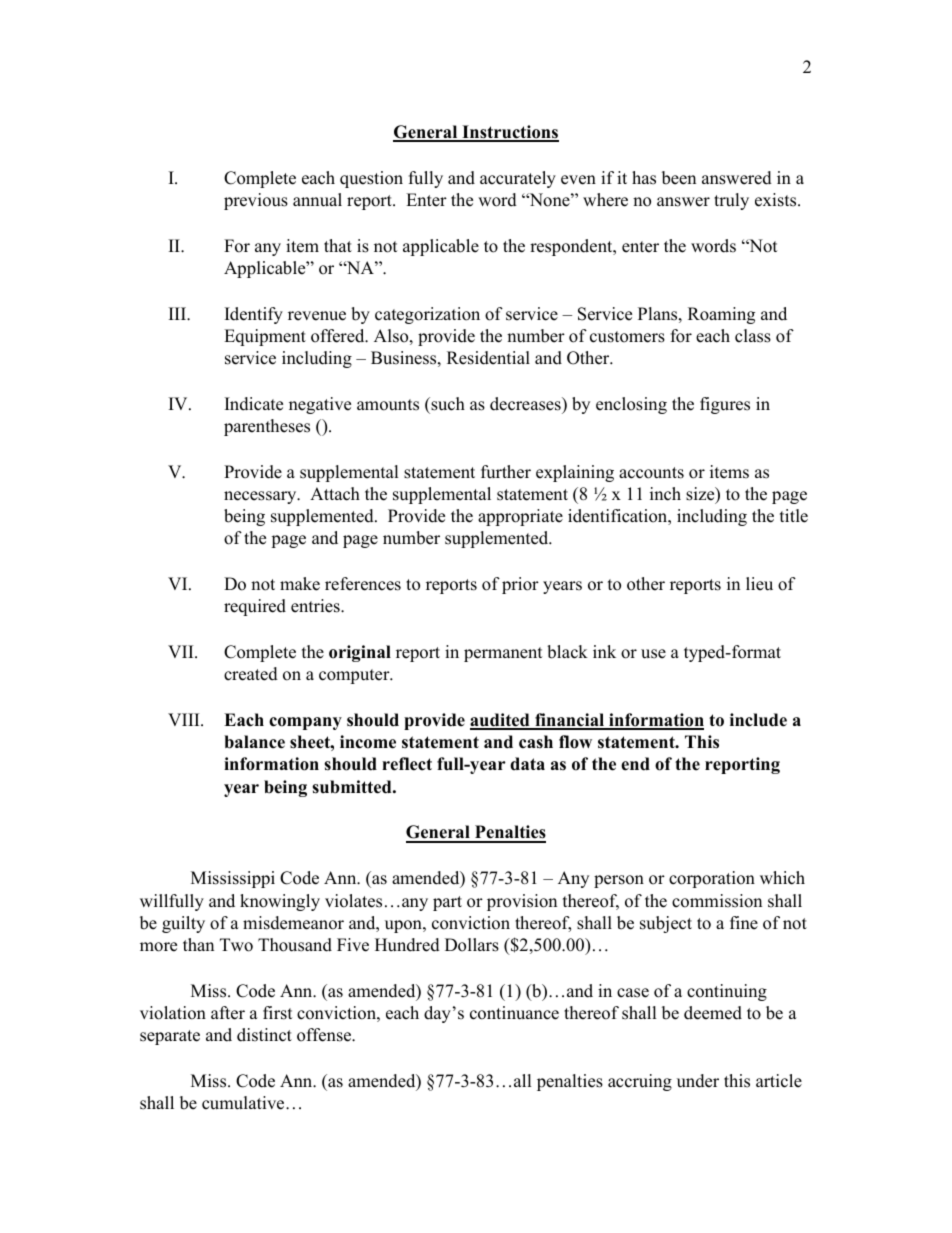 The height and width of the screenshot is (1233, 952). What do you see at coordinates (514, 1013) in the screenshot?
I see `continuance` at bounding box center [514, 1013].
